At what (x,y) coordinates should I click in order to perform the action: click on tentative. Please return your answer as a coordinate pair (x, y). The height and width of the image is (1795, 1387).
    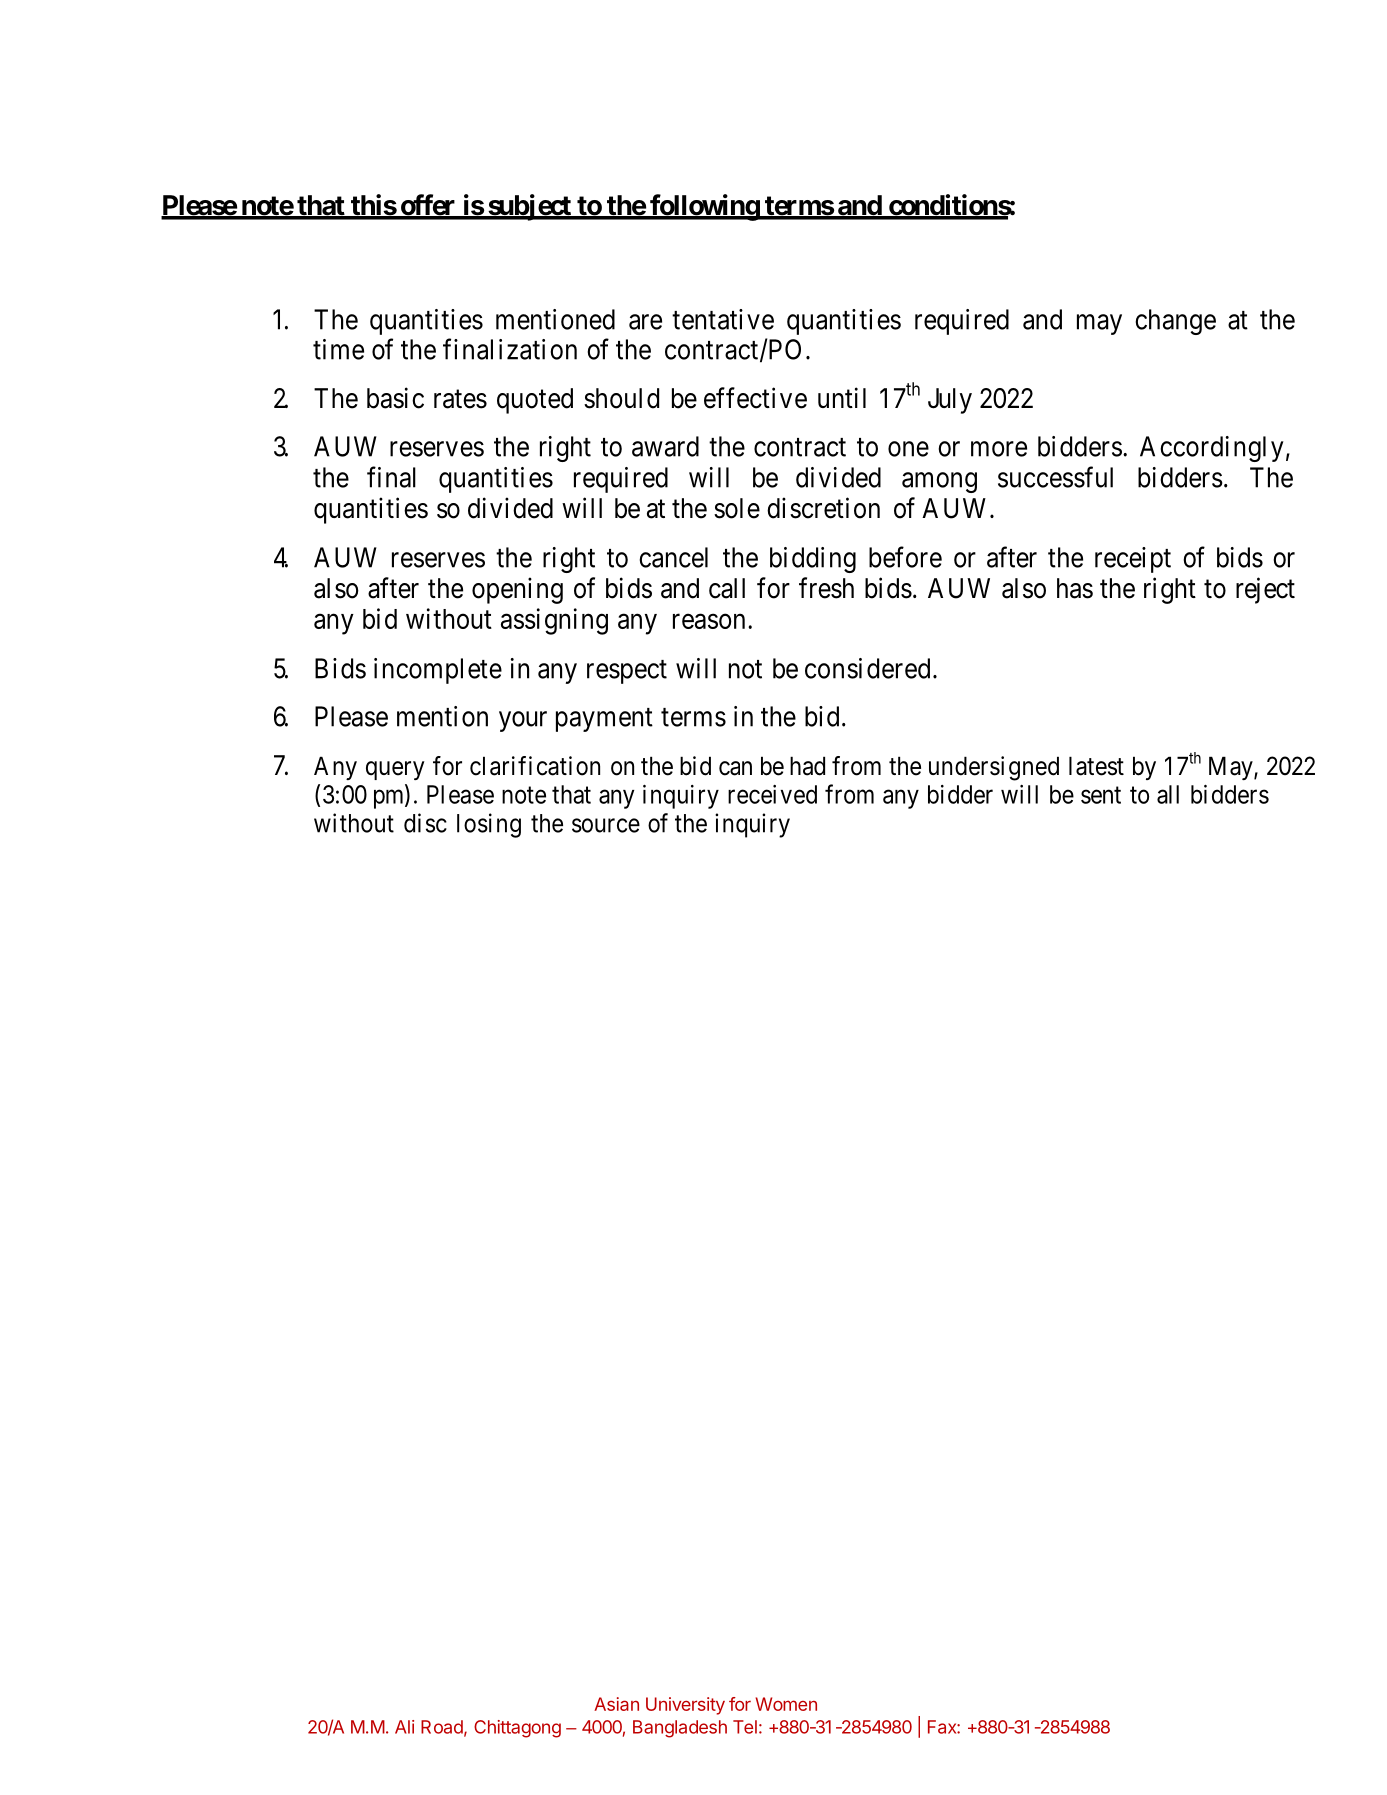
    Looking at the image, I should click on (723, 319).
